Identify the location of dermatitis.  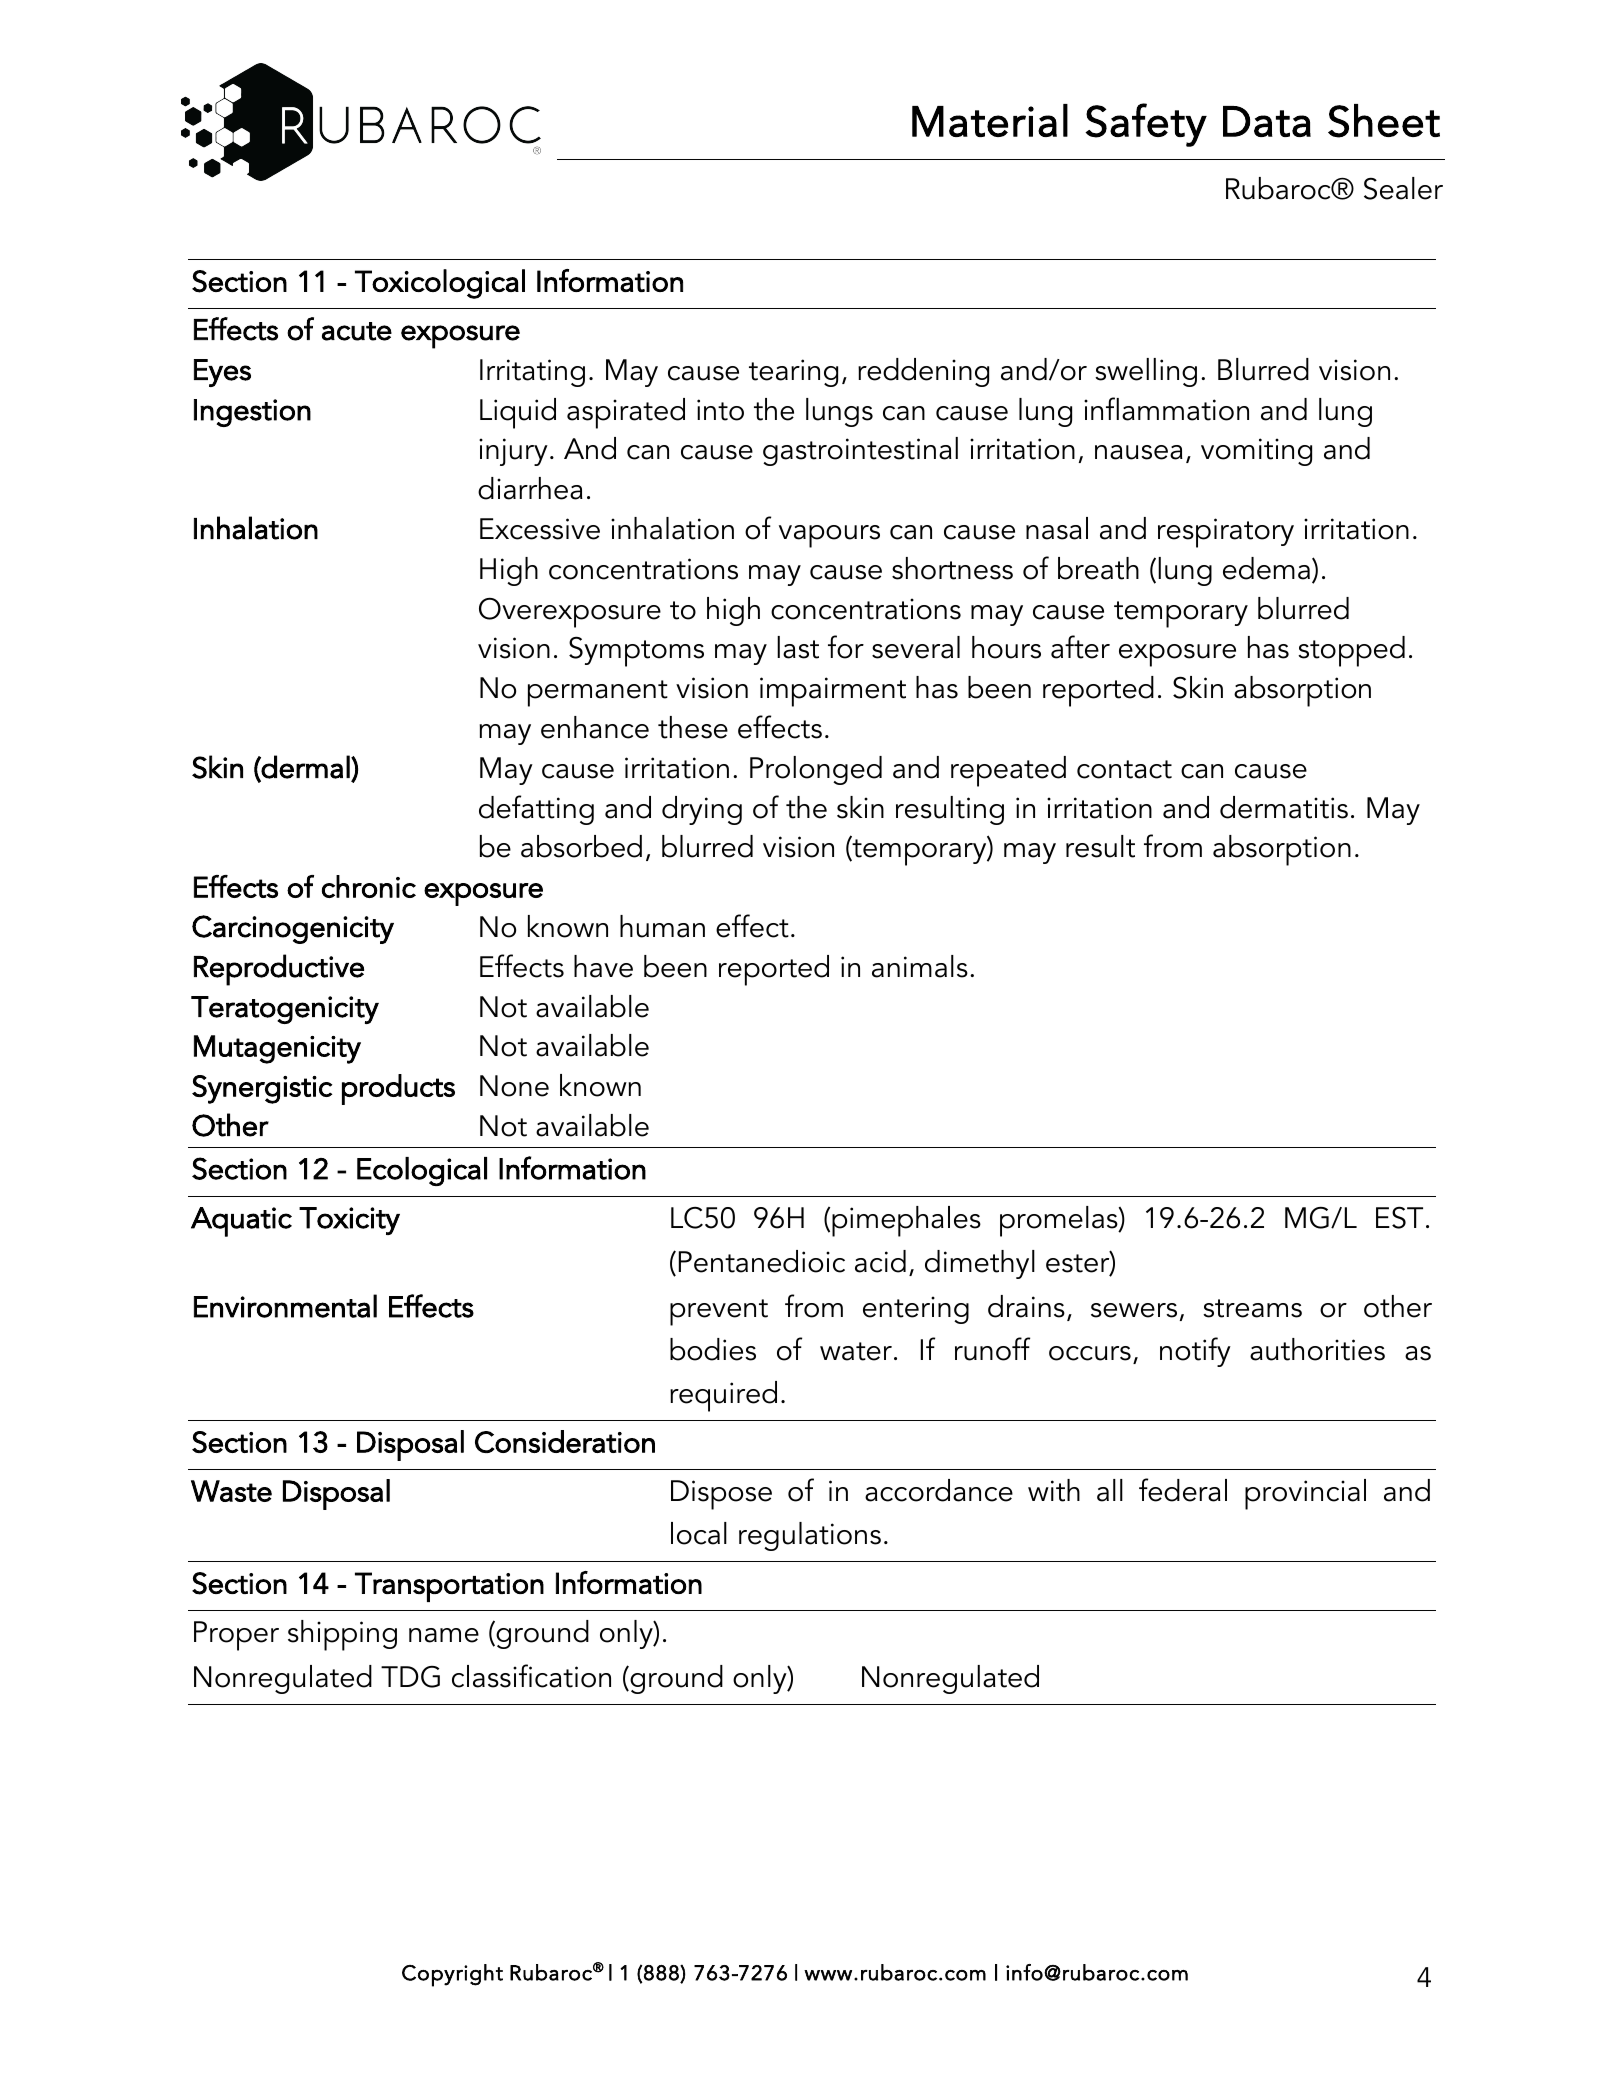
(1284, 807).
